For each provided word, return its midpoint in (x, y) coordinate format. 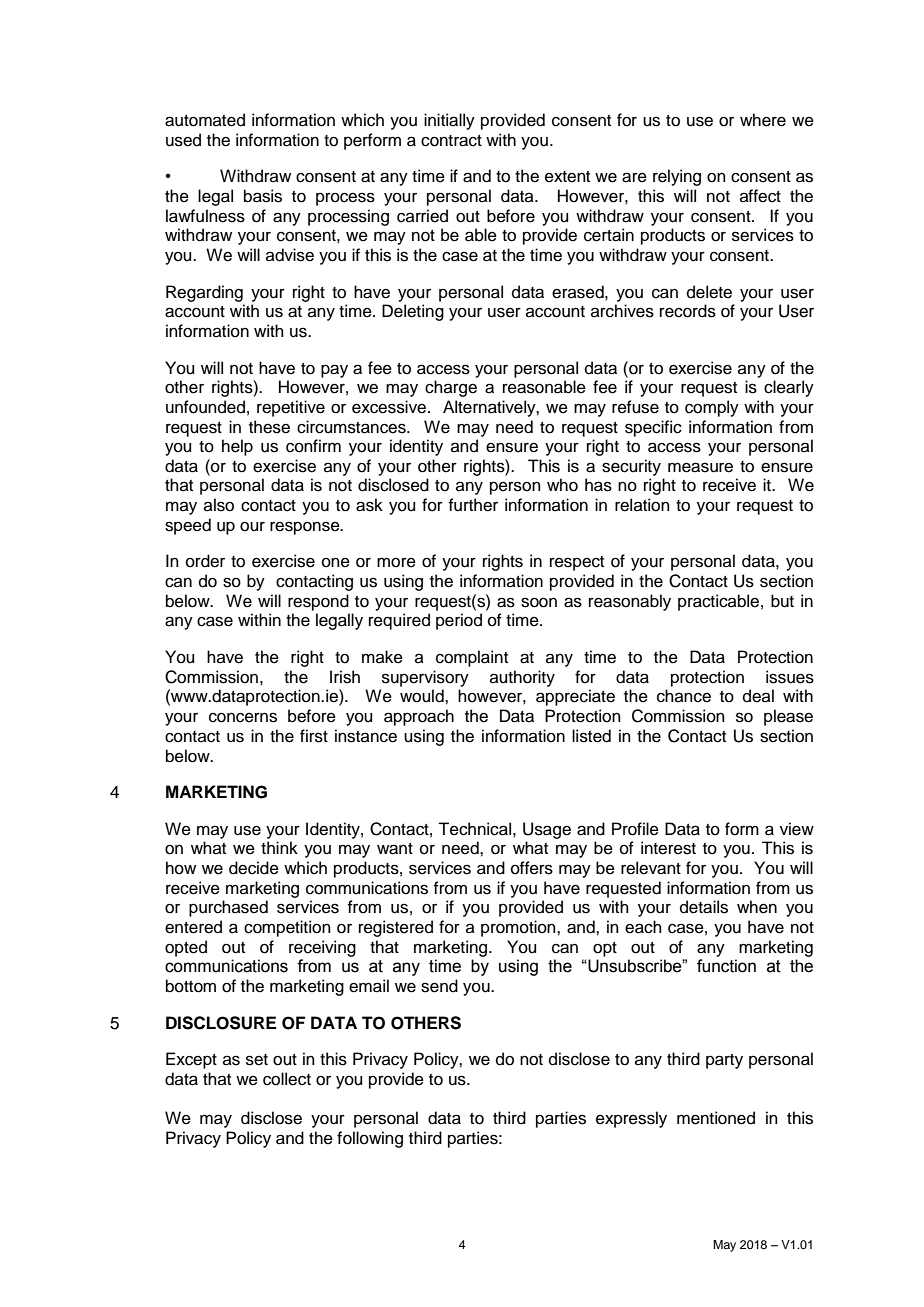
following (370, 1139)
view (797, 829)
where (763, 120)
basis (263, 196)
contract (451, 141)
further (473, 505)
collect (287, 1079)
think (279, 847)
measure (700, 467)
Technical (474, 829)
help (237, 447)
